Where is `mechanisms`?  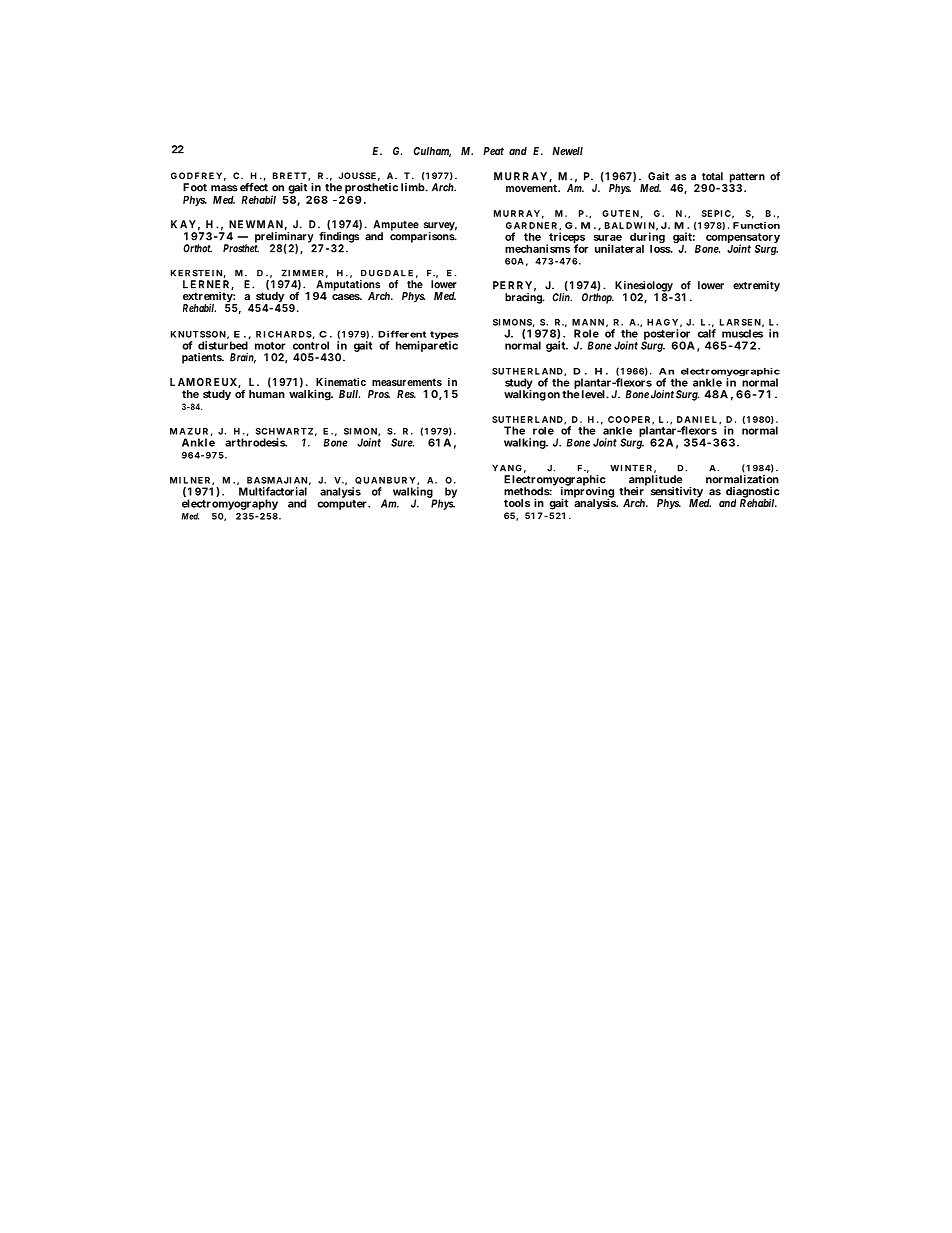
mechanisms is located at coordinates (537, 248).
